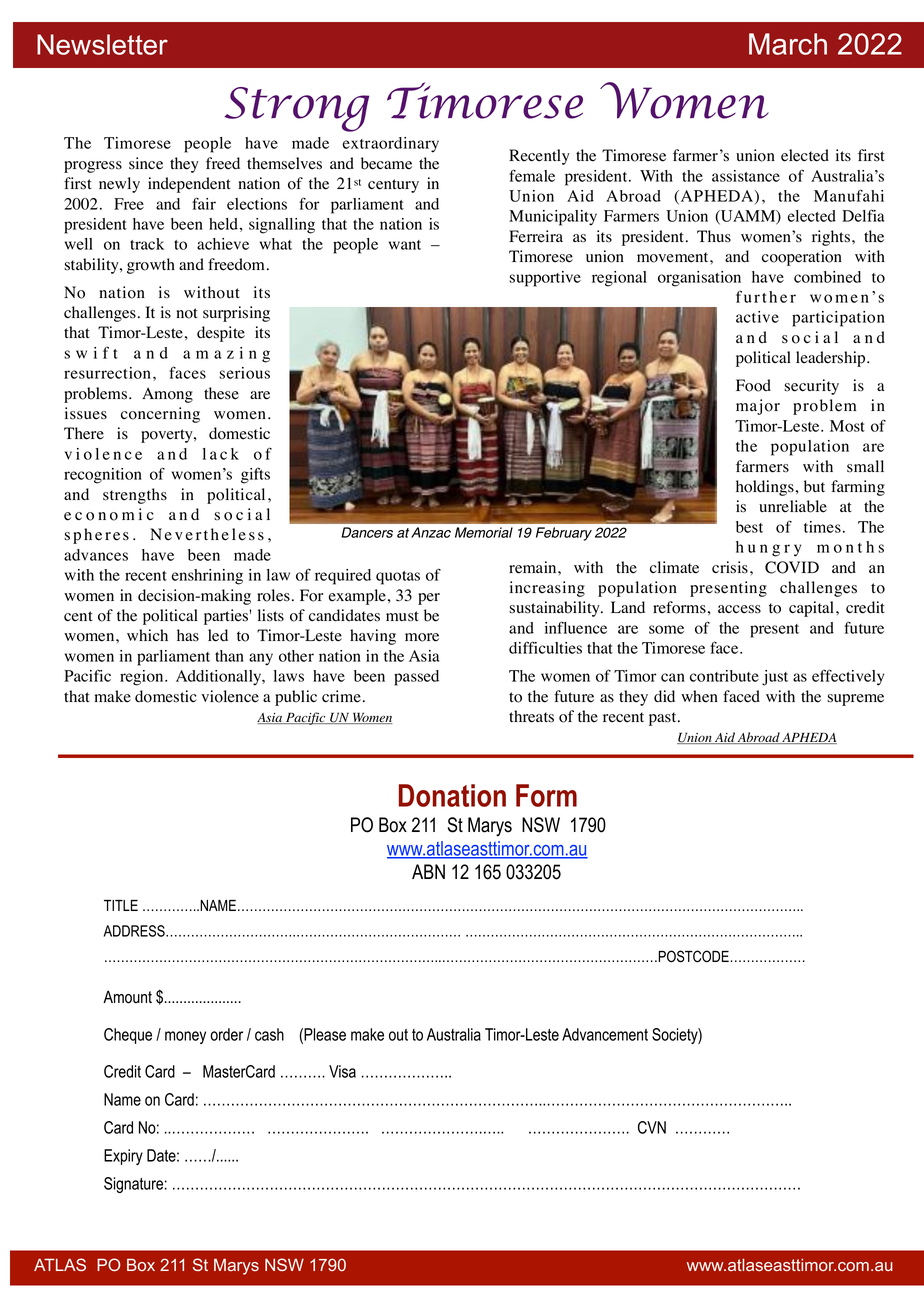 The height and width of the screenshot is (1308, 924). I want to click on access, so click(739, 609).
